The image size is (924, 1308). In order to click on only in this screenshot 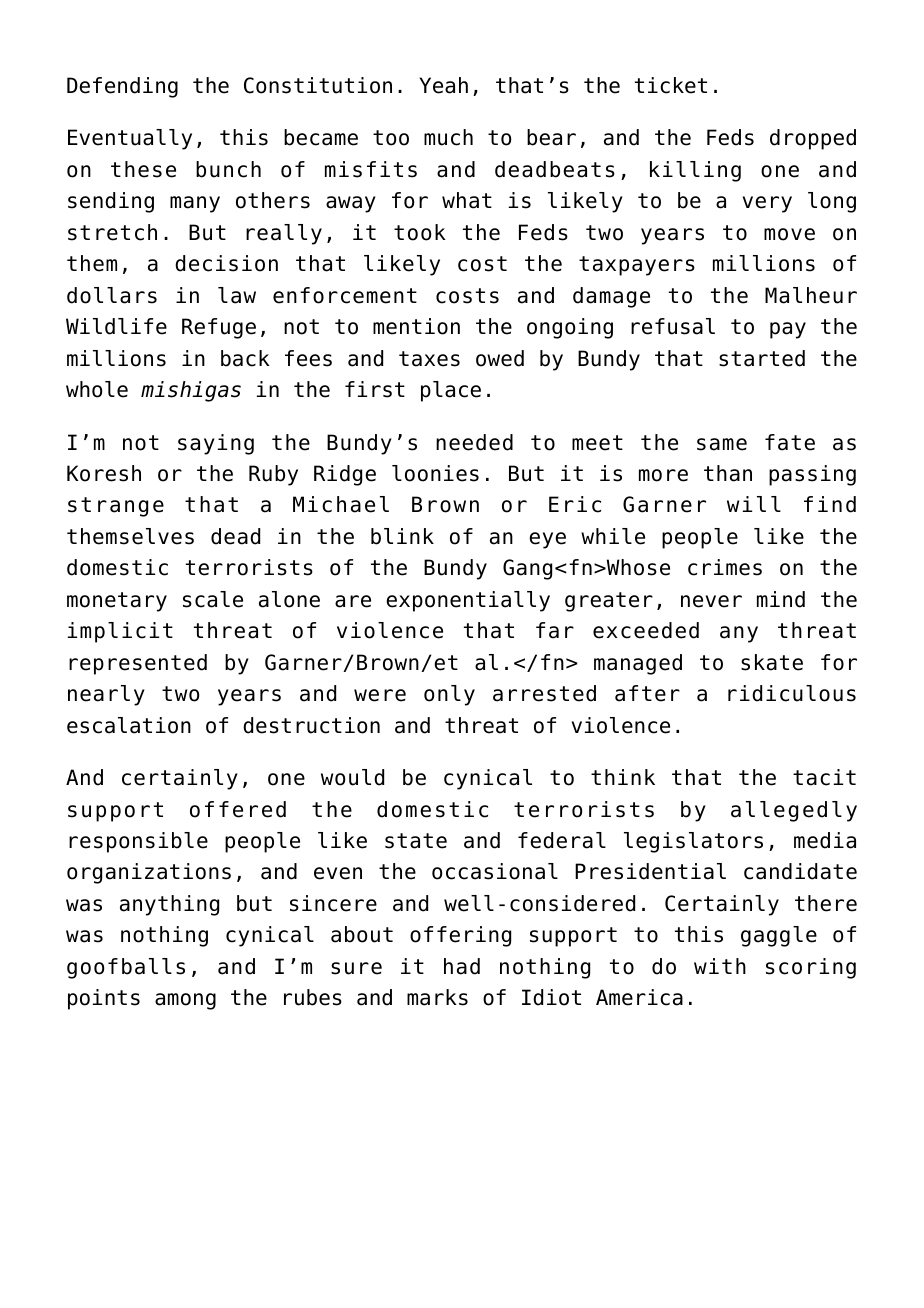, I will do `click(449, 695)`.
